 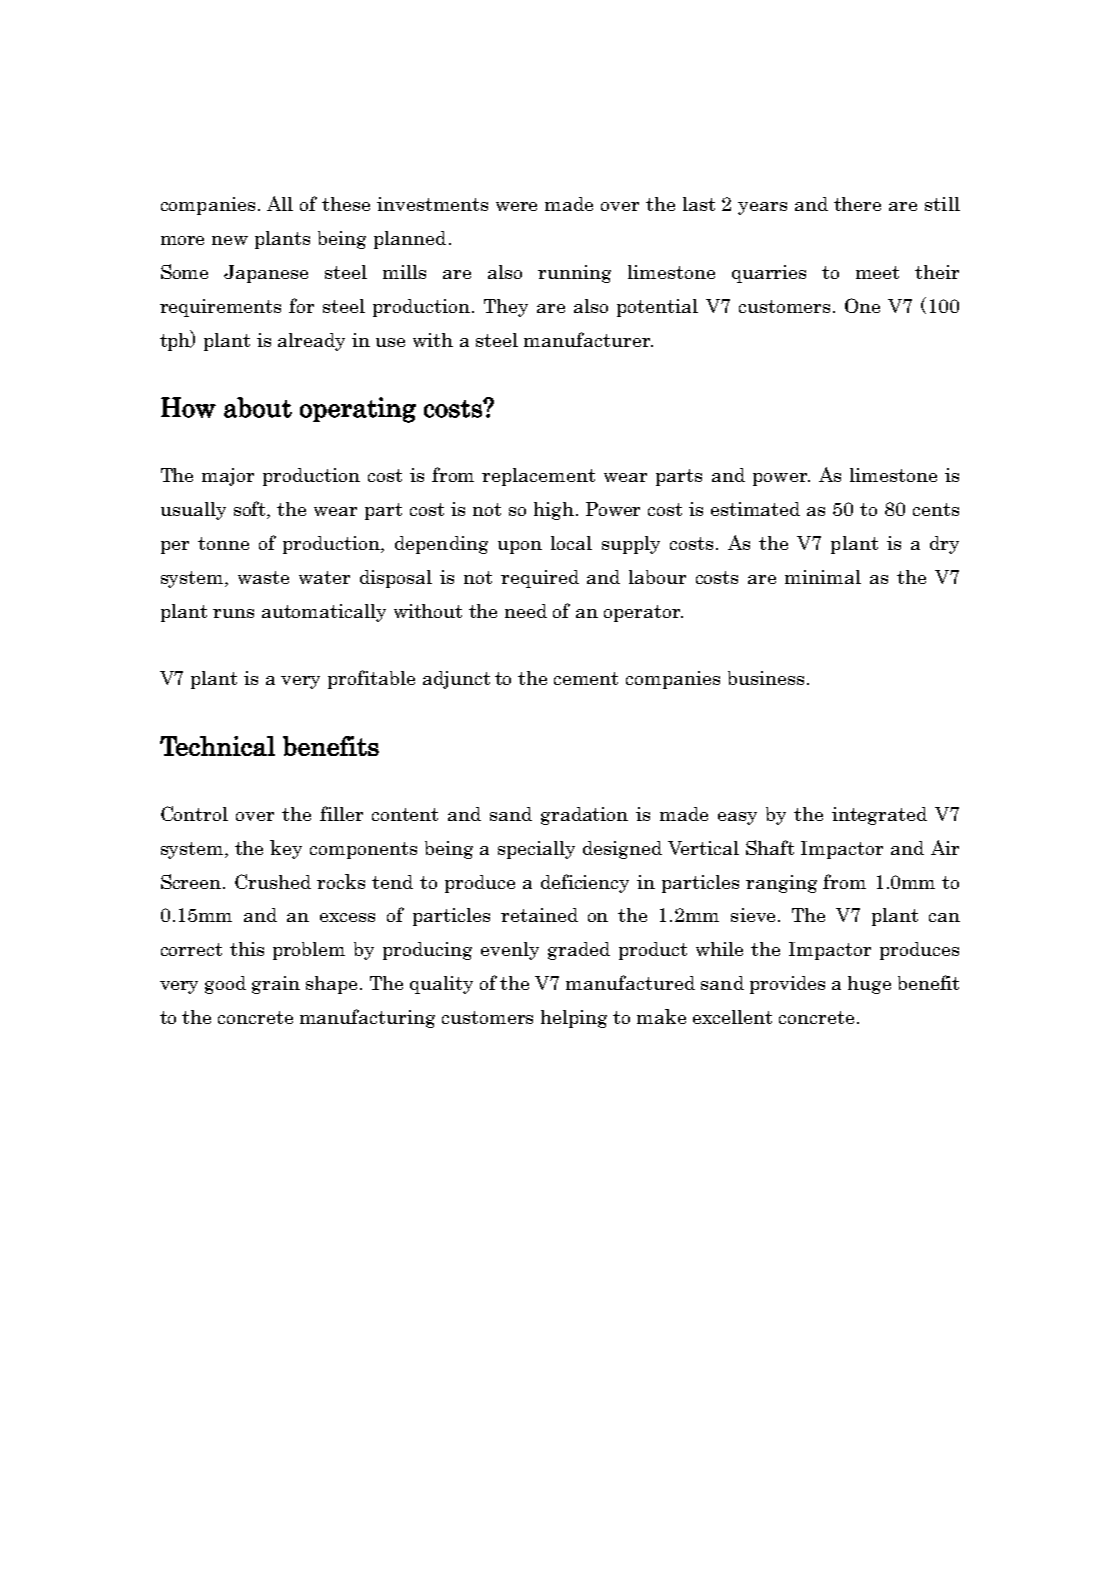 I want to click on manufacturer, so click(x=588, y=339).
